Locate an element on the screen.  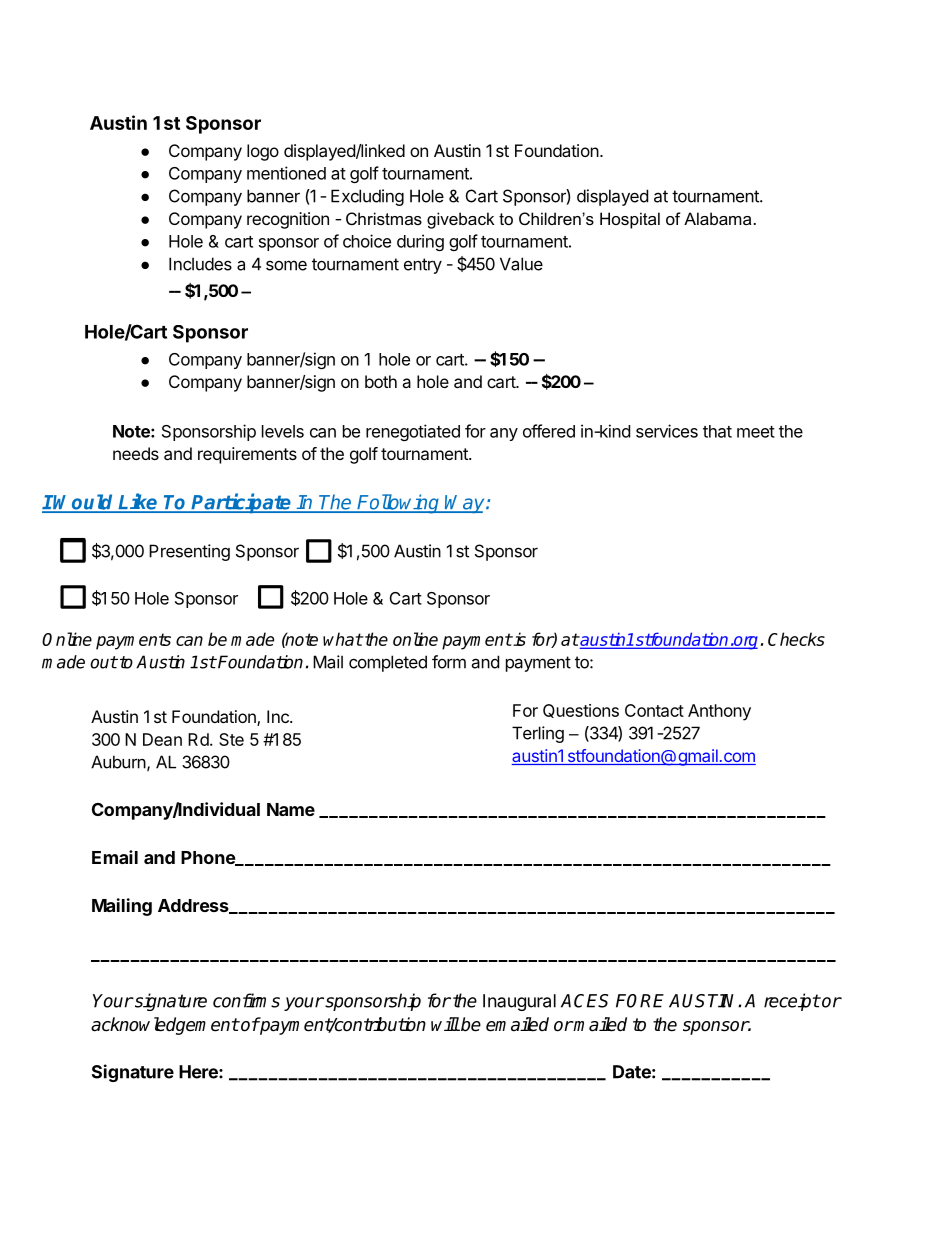
Inaugural is located at coordinates (519, 1002).
